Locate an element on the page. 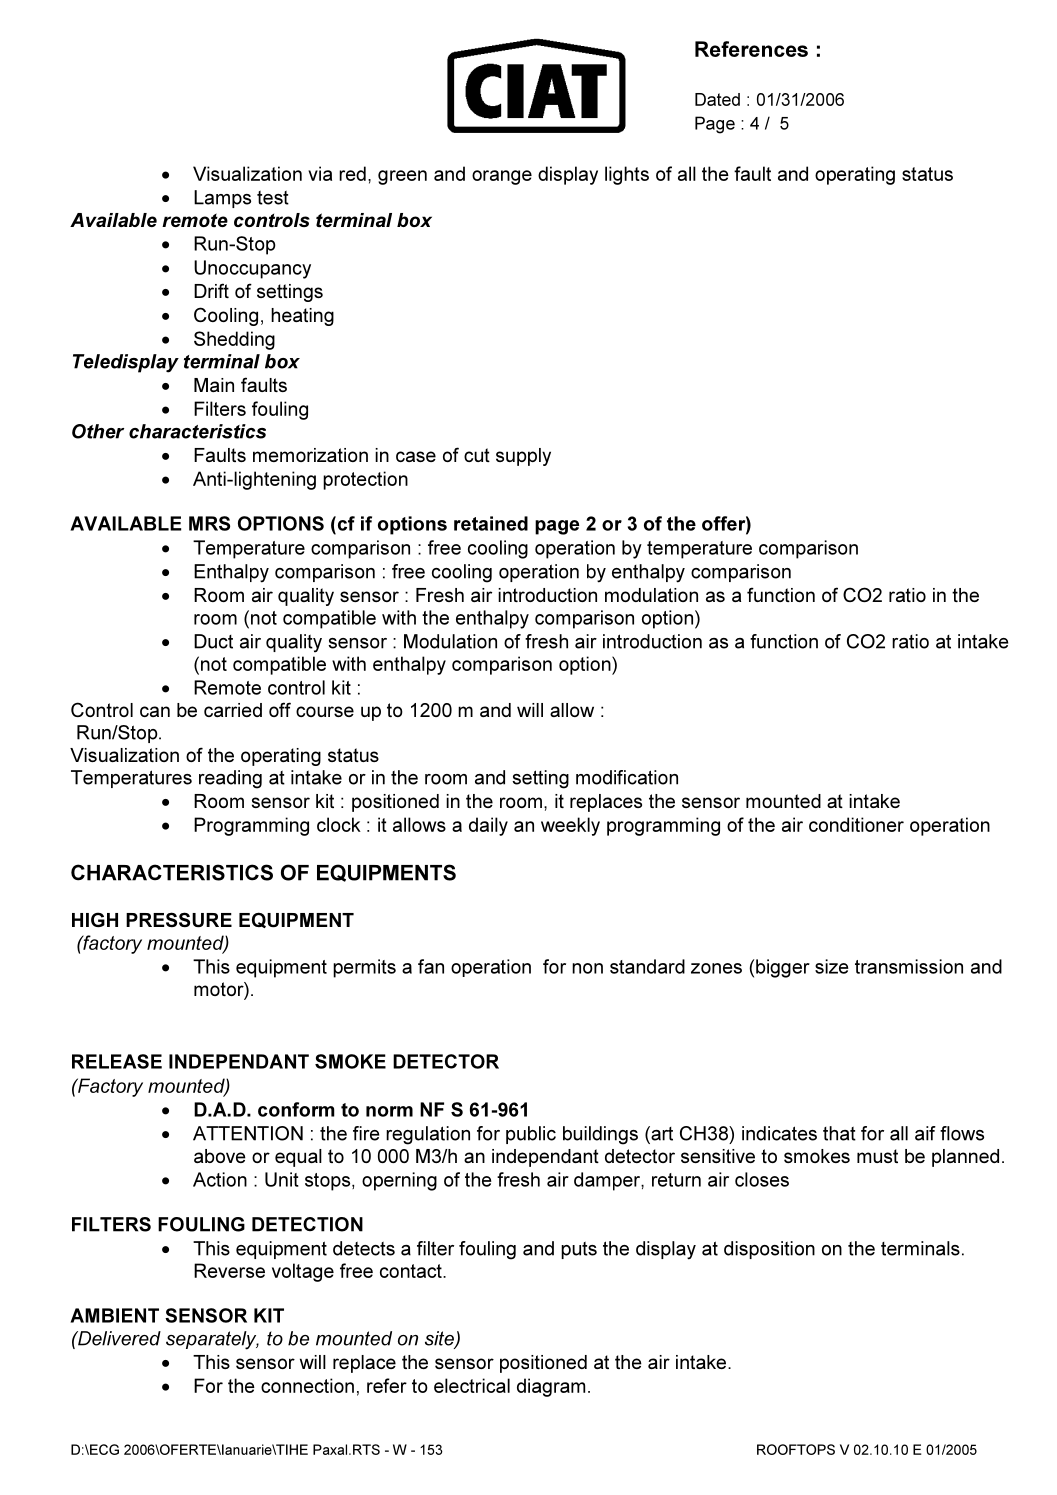 This image has height=1495, width=1057. lights is located at coordinates (627, 175).
